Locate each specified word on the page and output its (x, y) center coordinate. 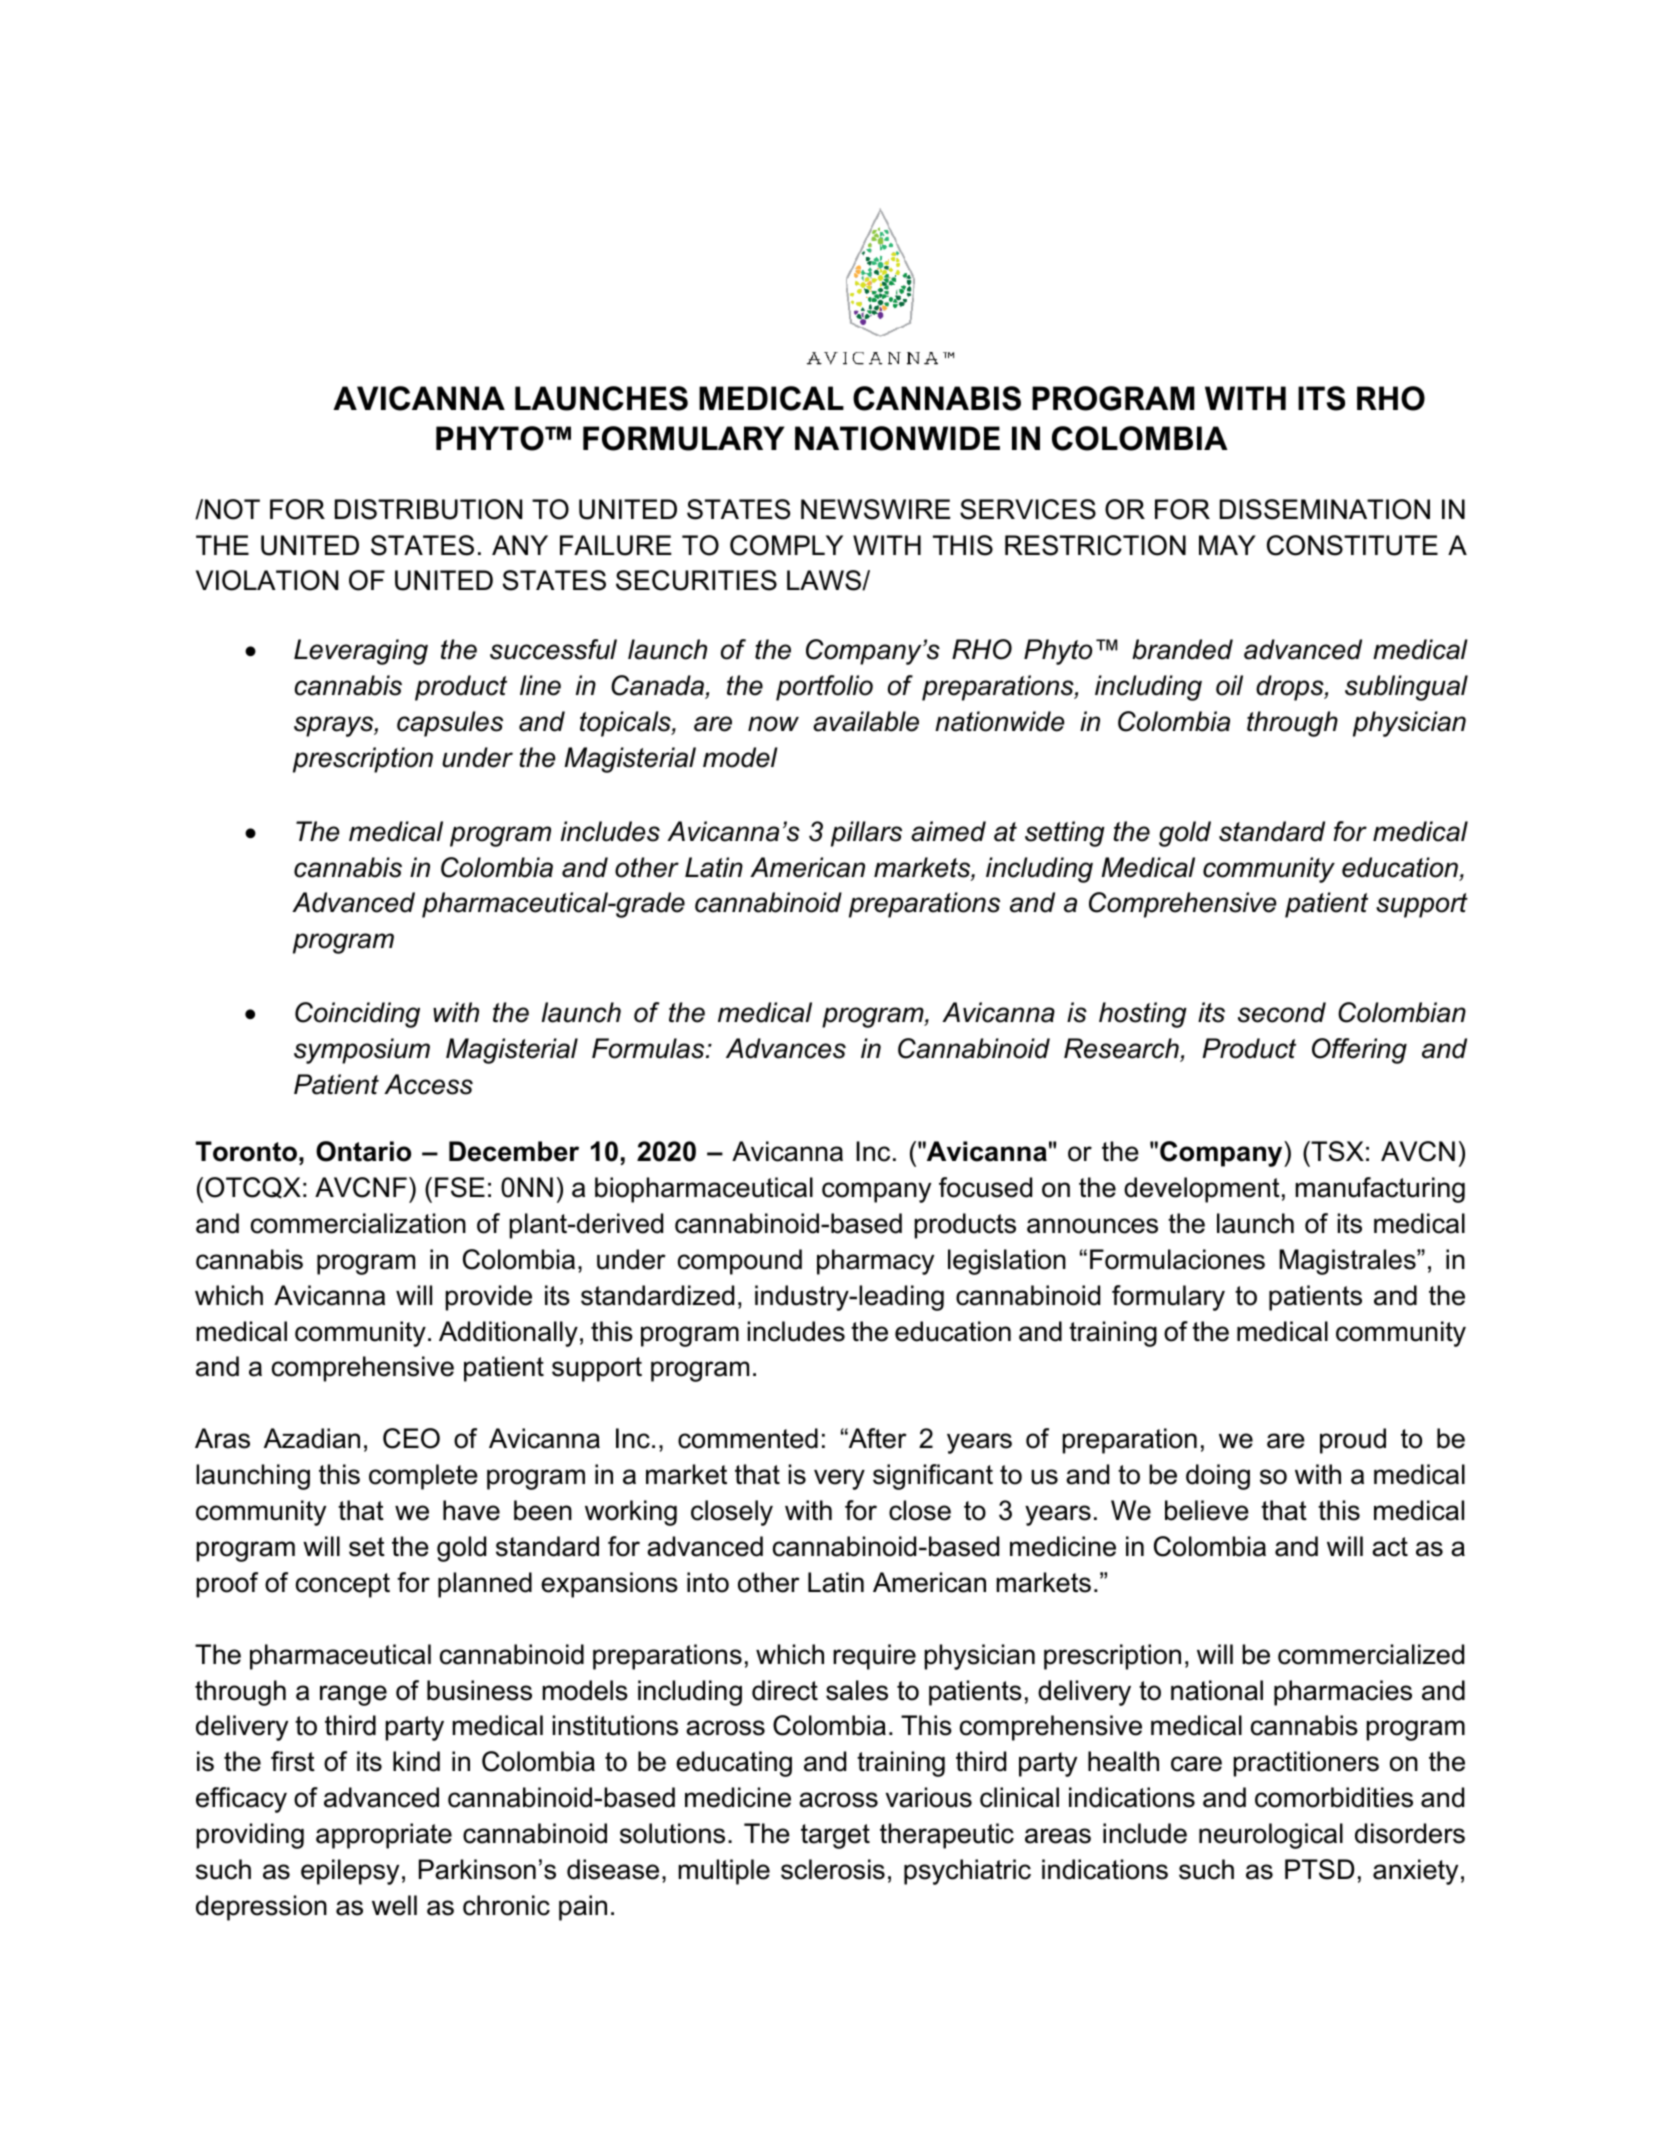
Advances (786, 1048)
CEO (411, 1438)
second (1282, 1012)
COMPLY (786, 545)
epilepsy (350, 1872)
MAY (1227, 545)
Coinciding (357, 1015)
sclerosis (833, 1869)
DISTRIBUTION (428, 509)
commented (748, 1438)
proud (1353, 1441)
